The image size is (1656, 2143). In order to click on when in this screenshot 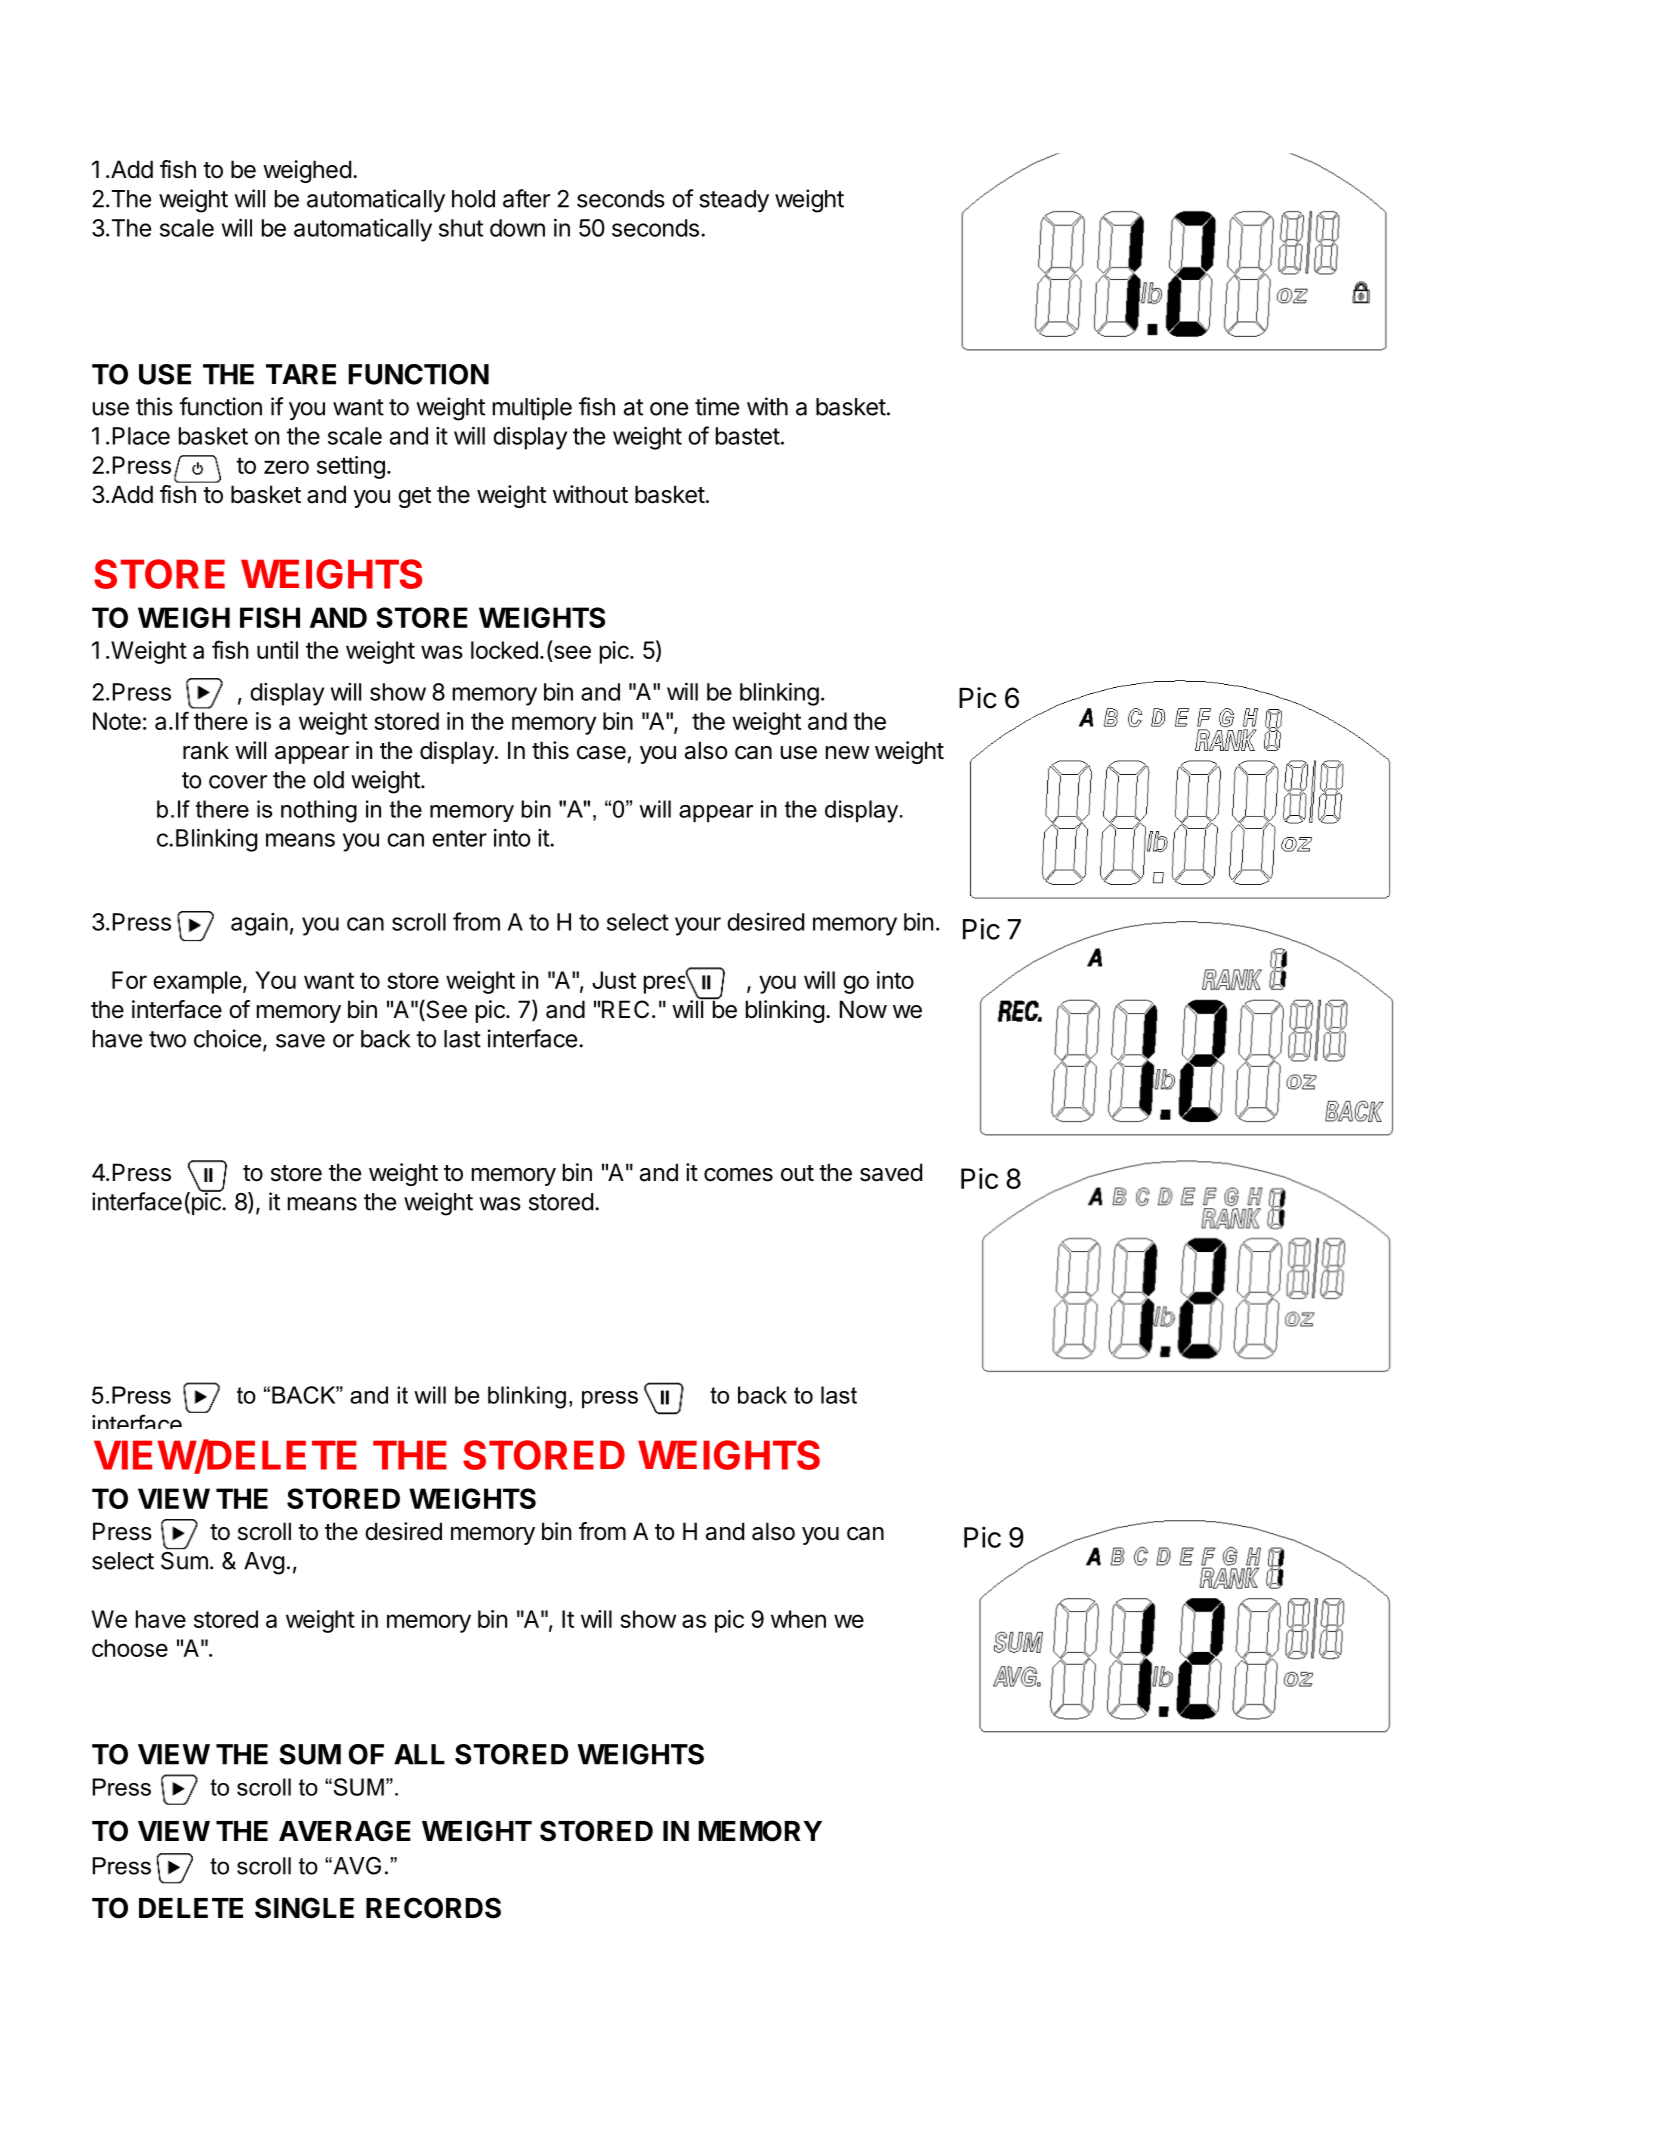, I will do `click(798, 1619)`.
